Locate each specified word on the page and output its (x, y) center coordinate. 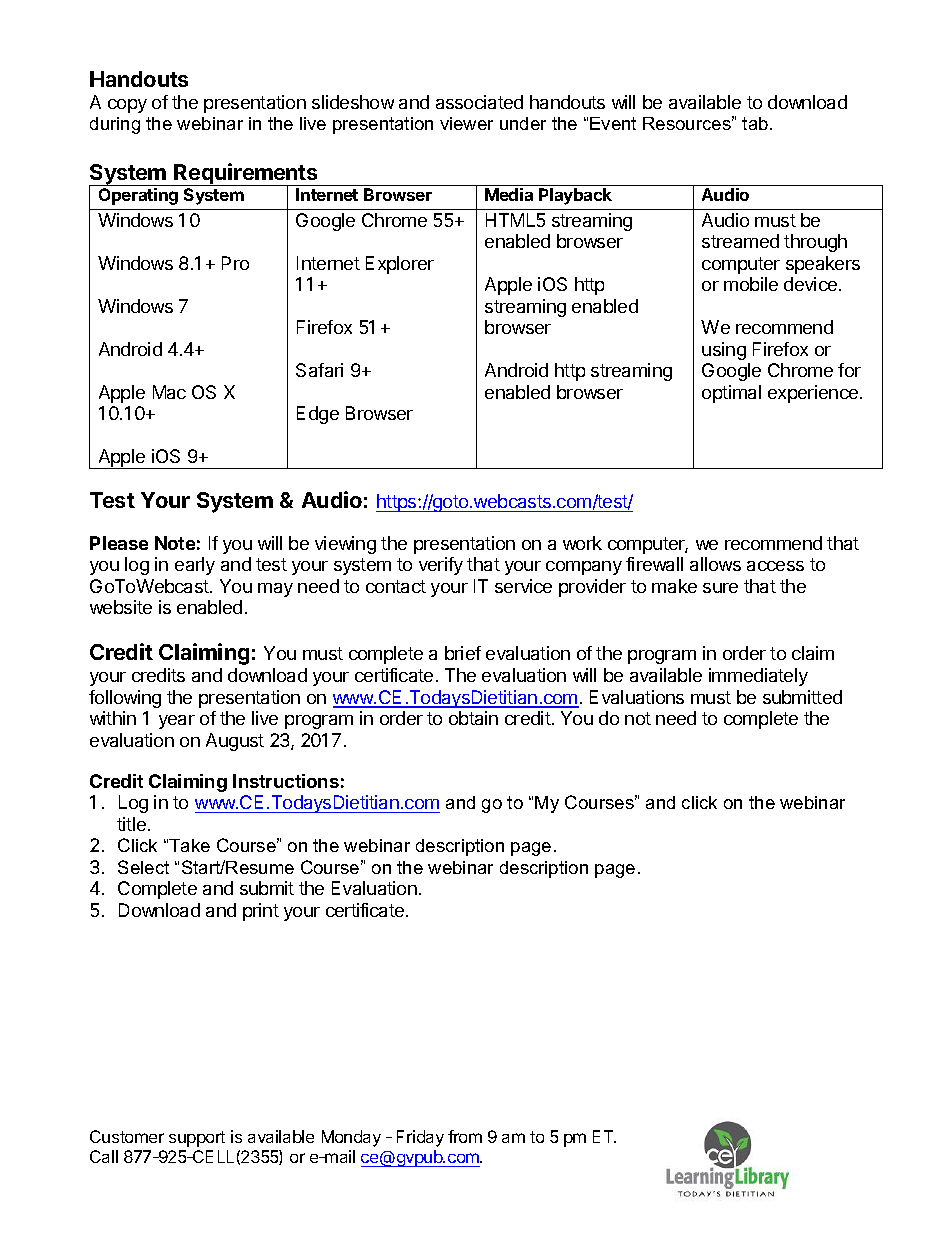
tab (756, 123)
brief (463, 653)
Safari (319, 370)
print (261, 912)
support (197, 1139)
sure (720, 588)
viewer (466, 123)
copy (127, 106)
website (121, 607)
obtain (473, 718)
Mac (169, 392)
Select (143, 867)
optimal (731, 394)
